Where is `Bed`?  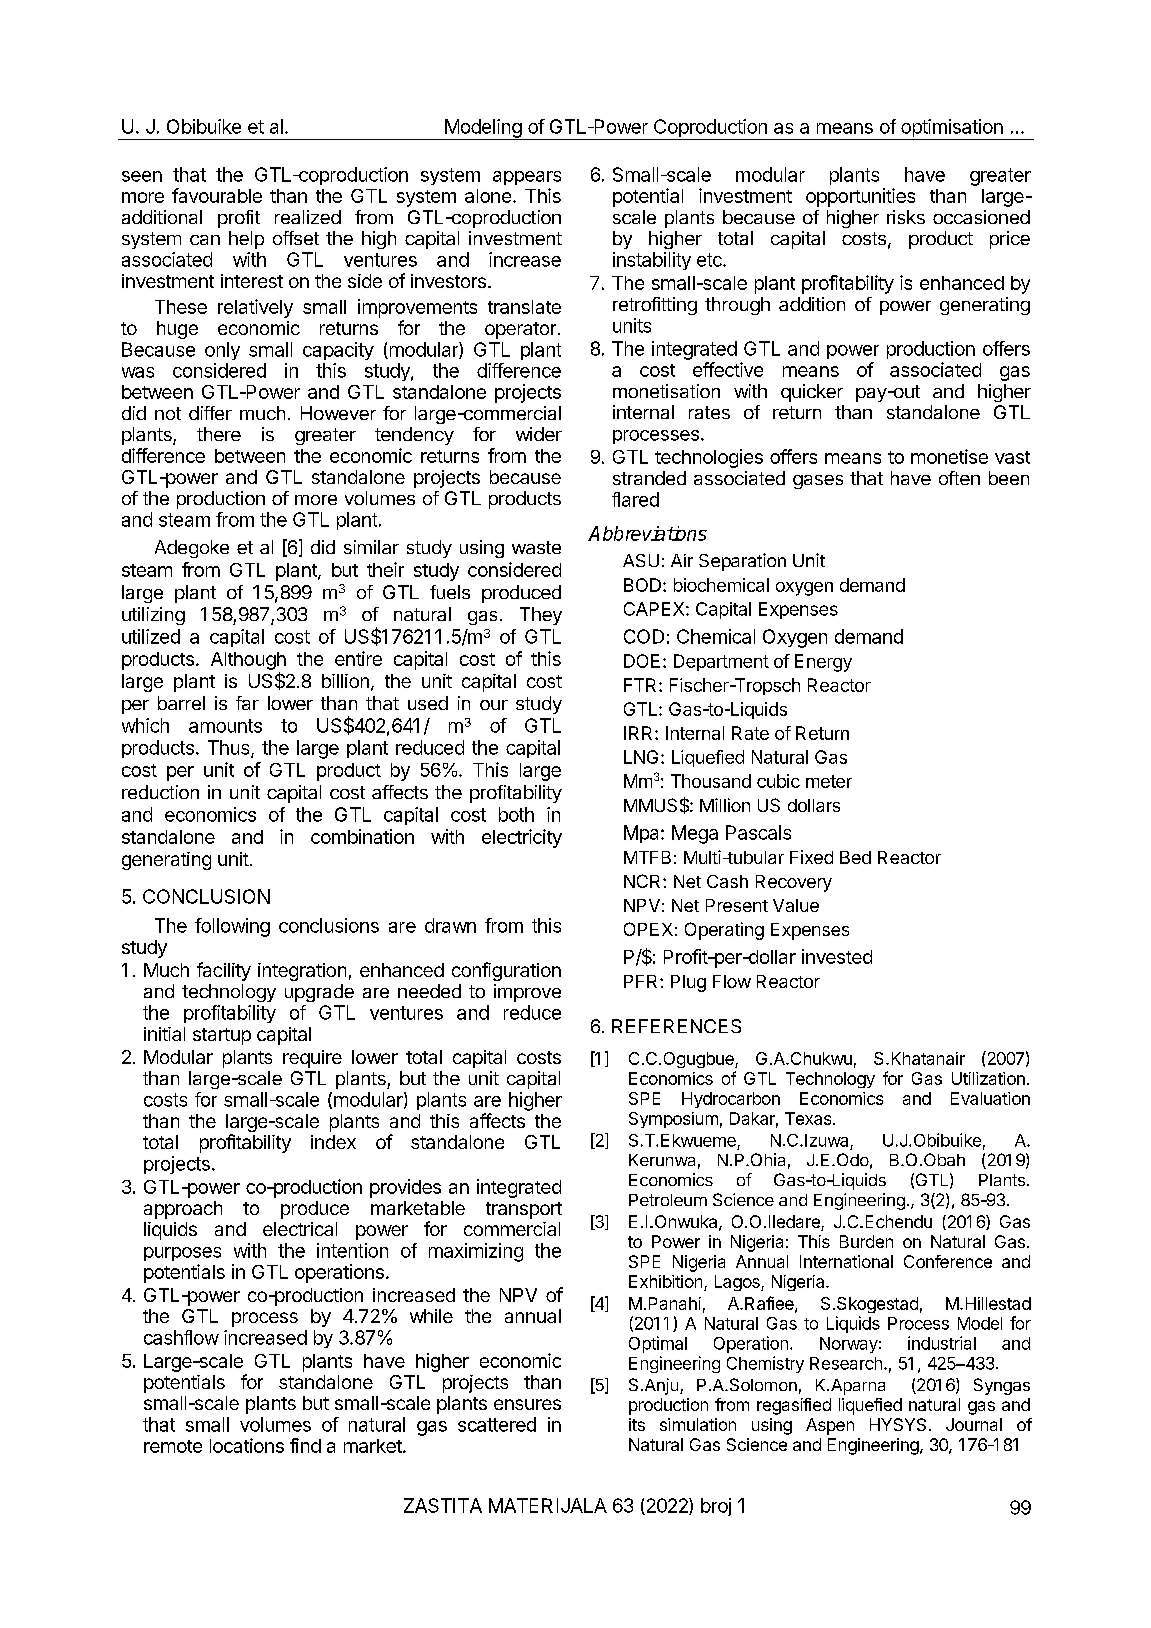 Bed is located at coordinates (855, 857).
